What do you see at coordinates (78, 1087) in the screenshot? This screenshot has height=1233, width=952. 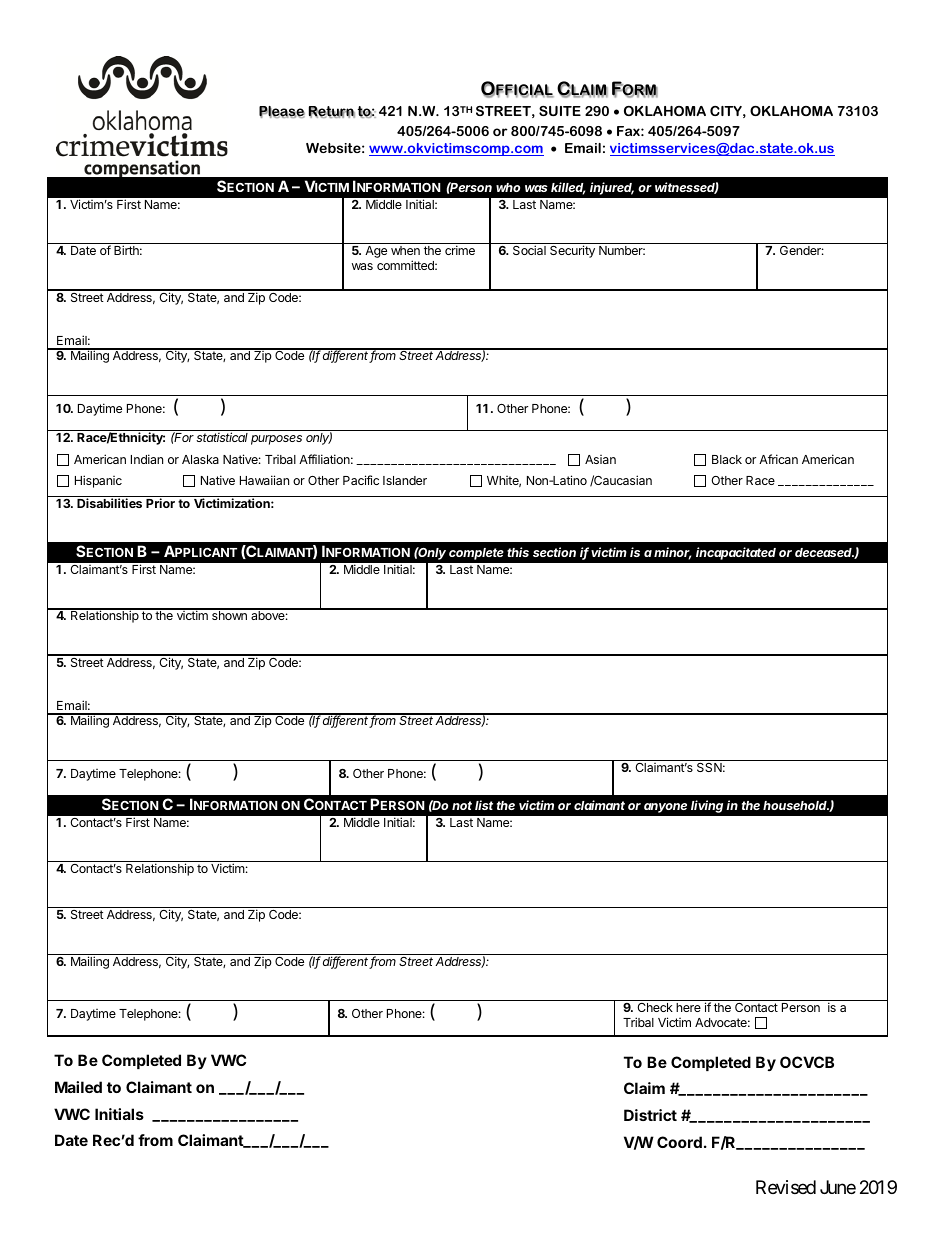 I see `Mailed` at bounding box center [78, 1087].
